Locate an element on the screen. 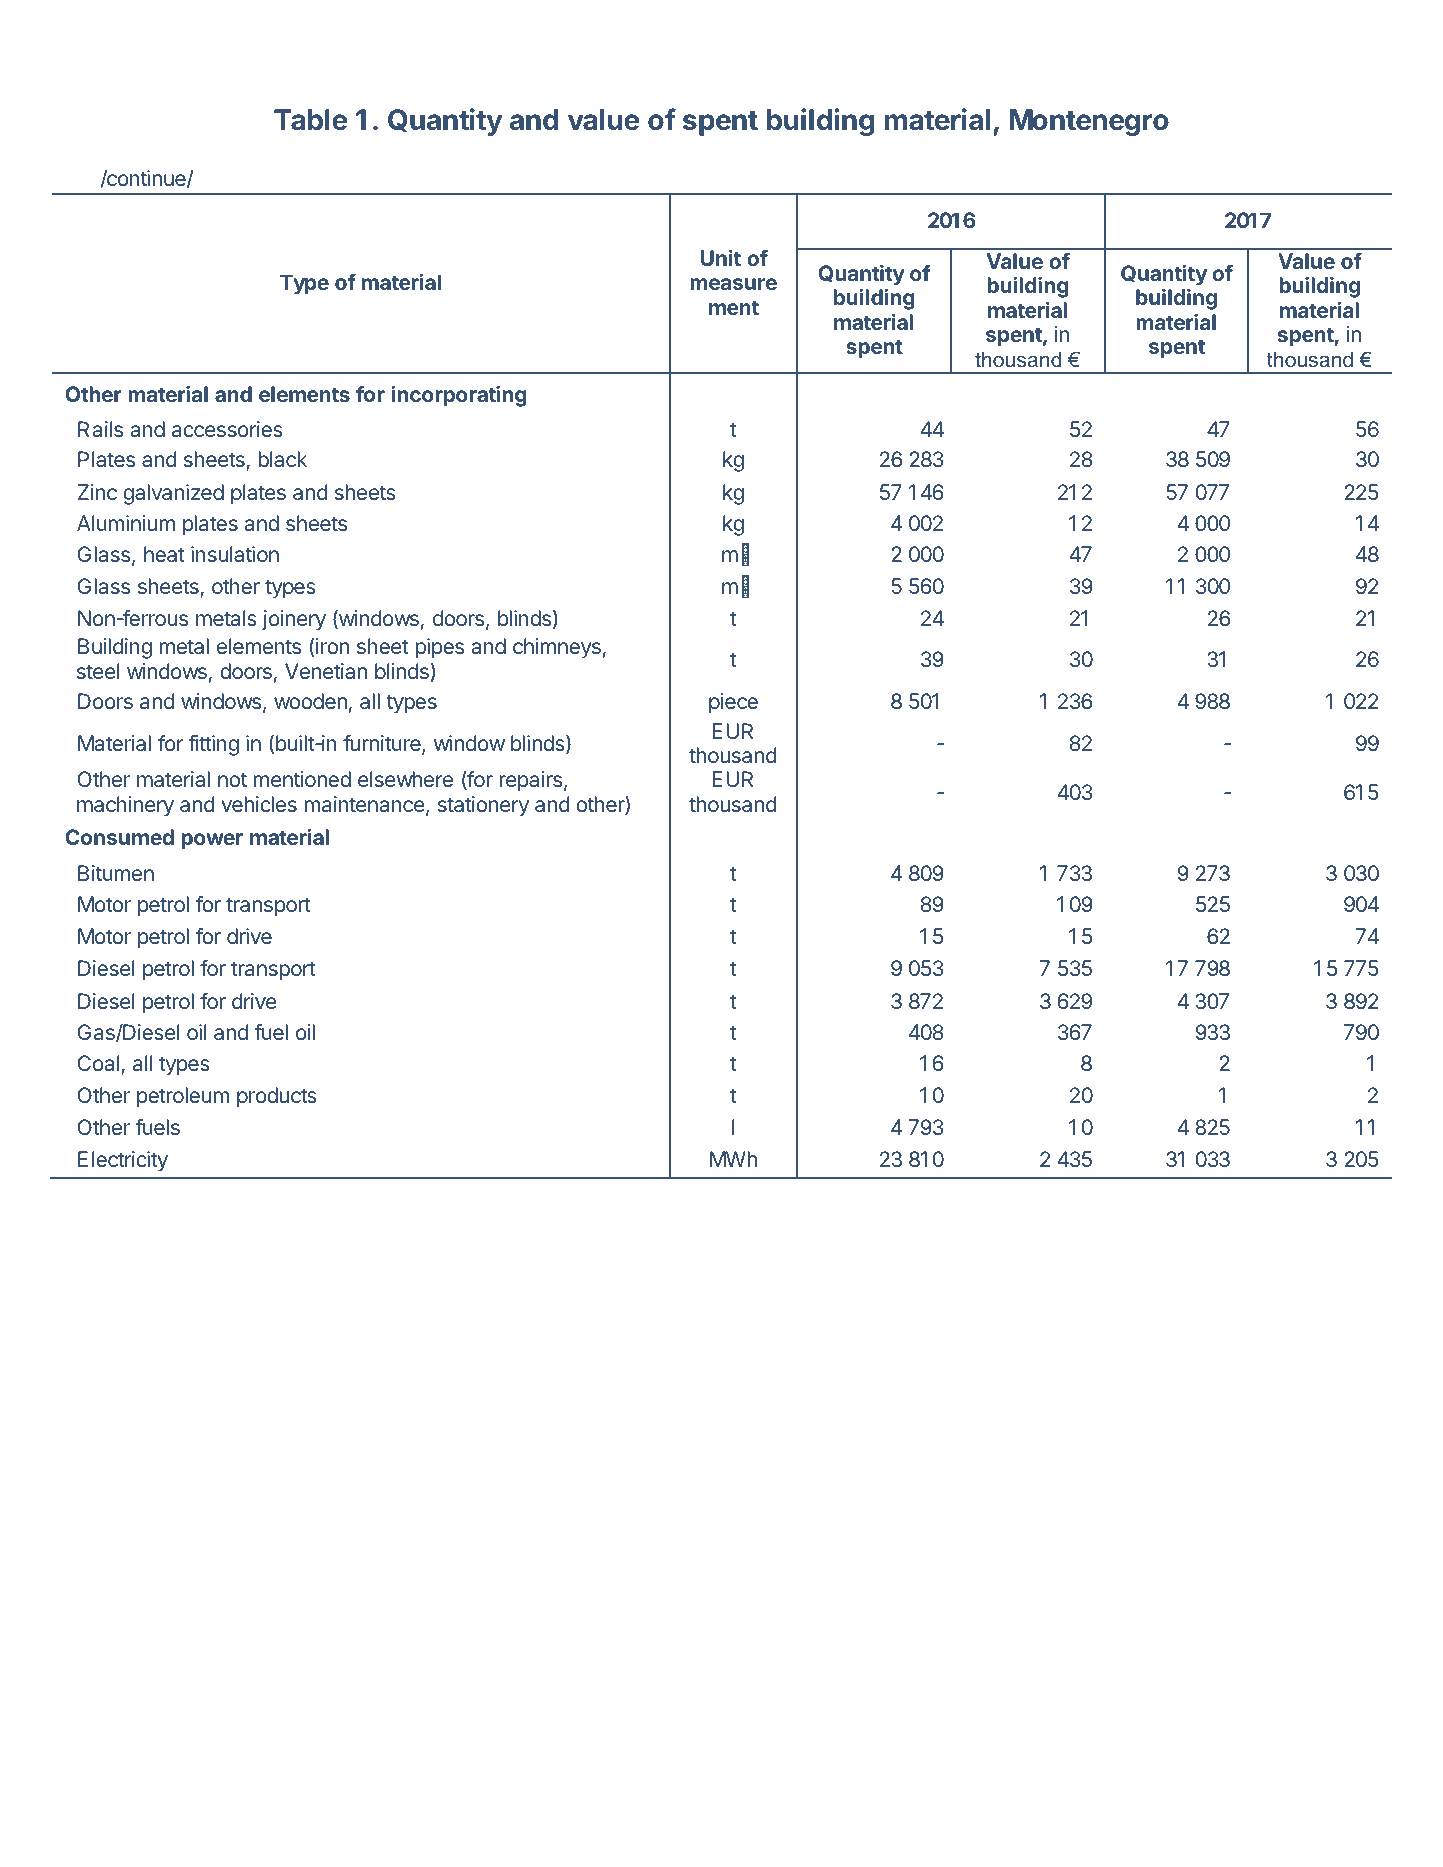  repairs is located at coordinates (530, 781).
